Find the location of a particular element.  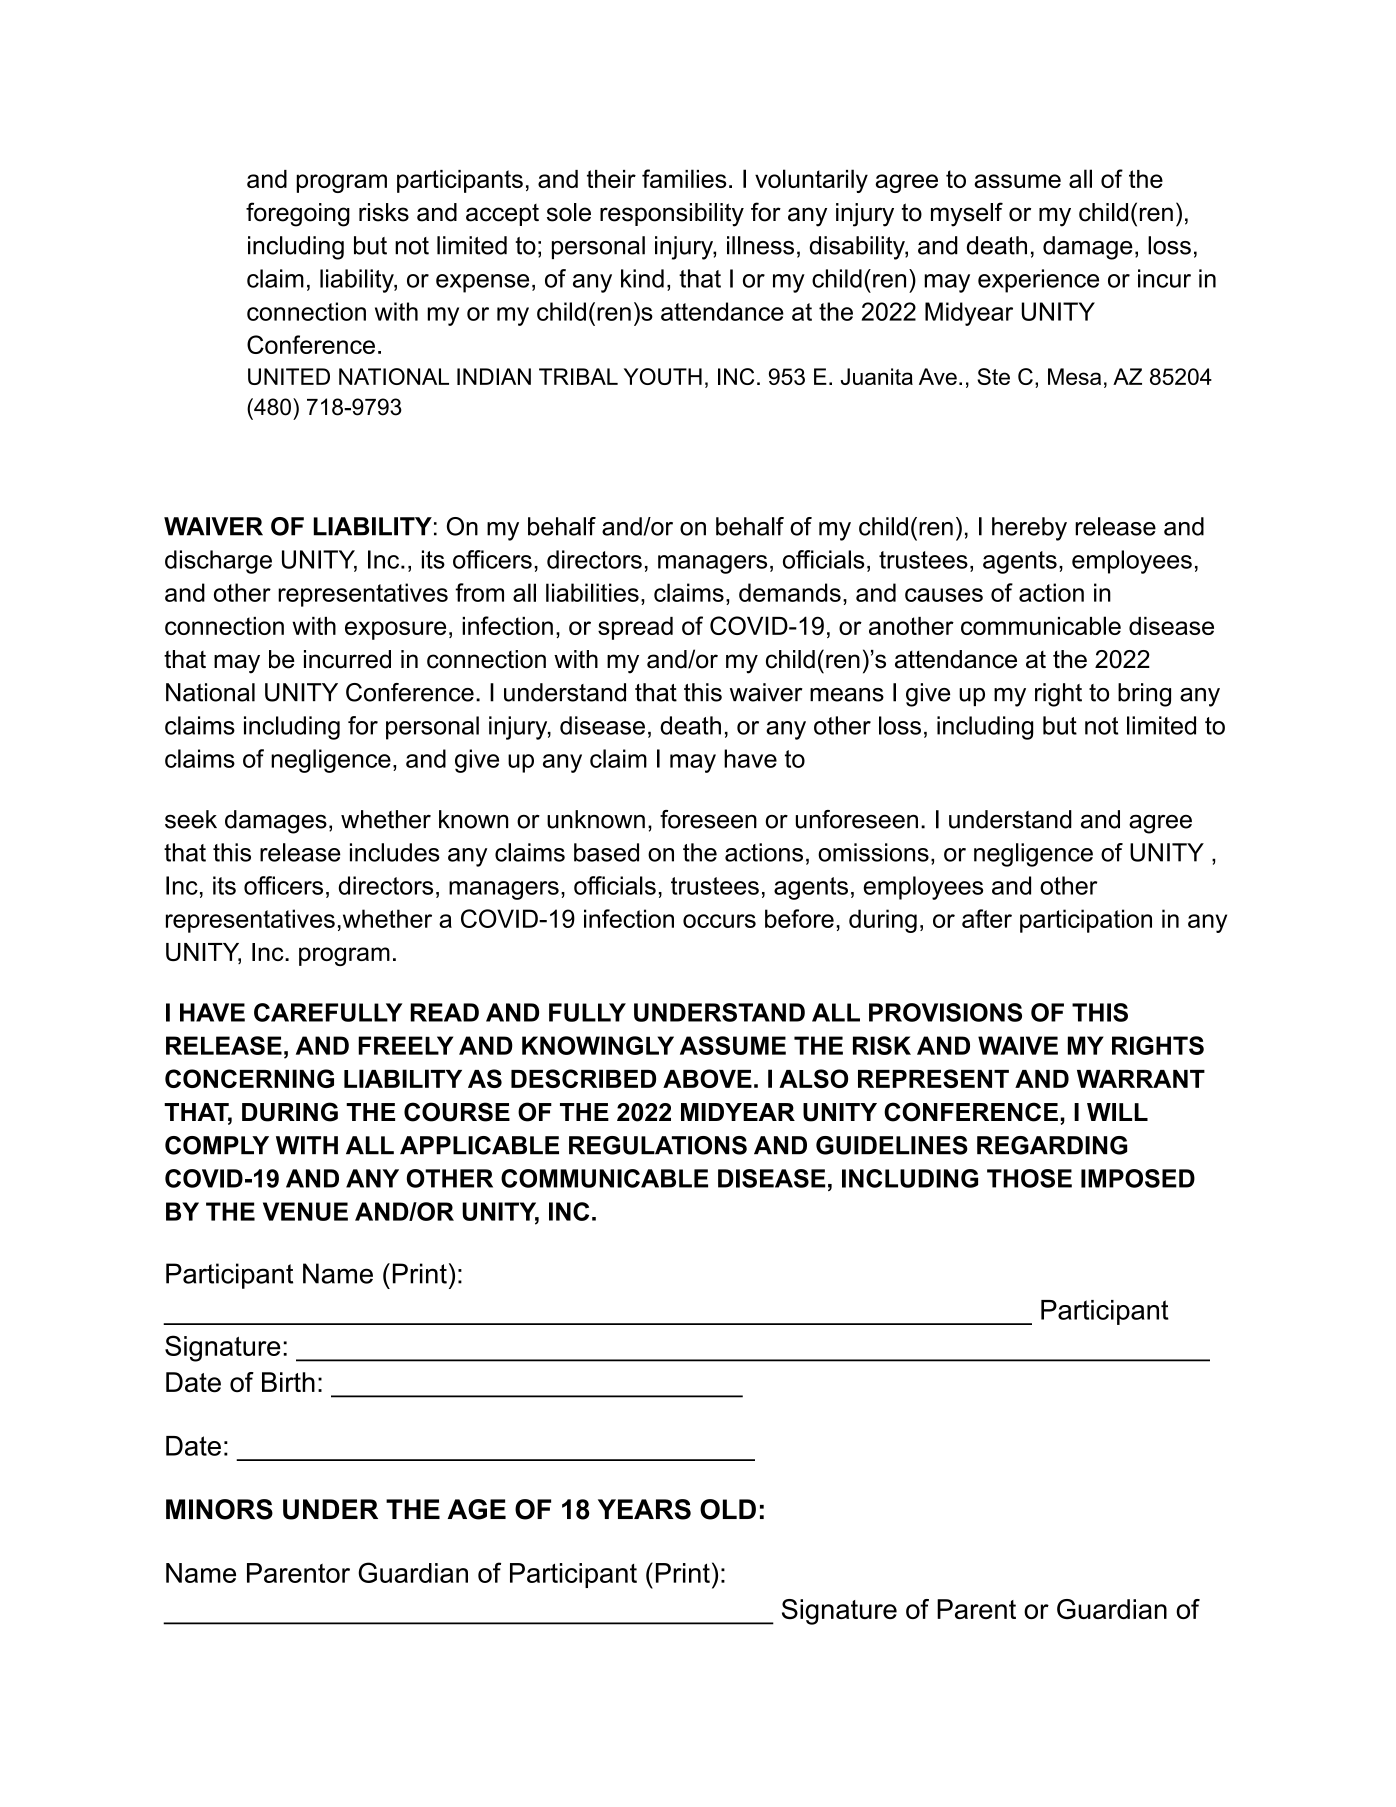

after is located at coordinates (987, 918).
